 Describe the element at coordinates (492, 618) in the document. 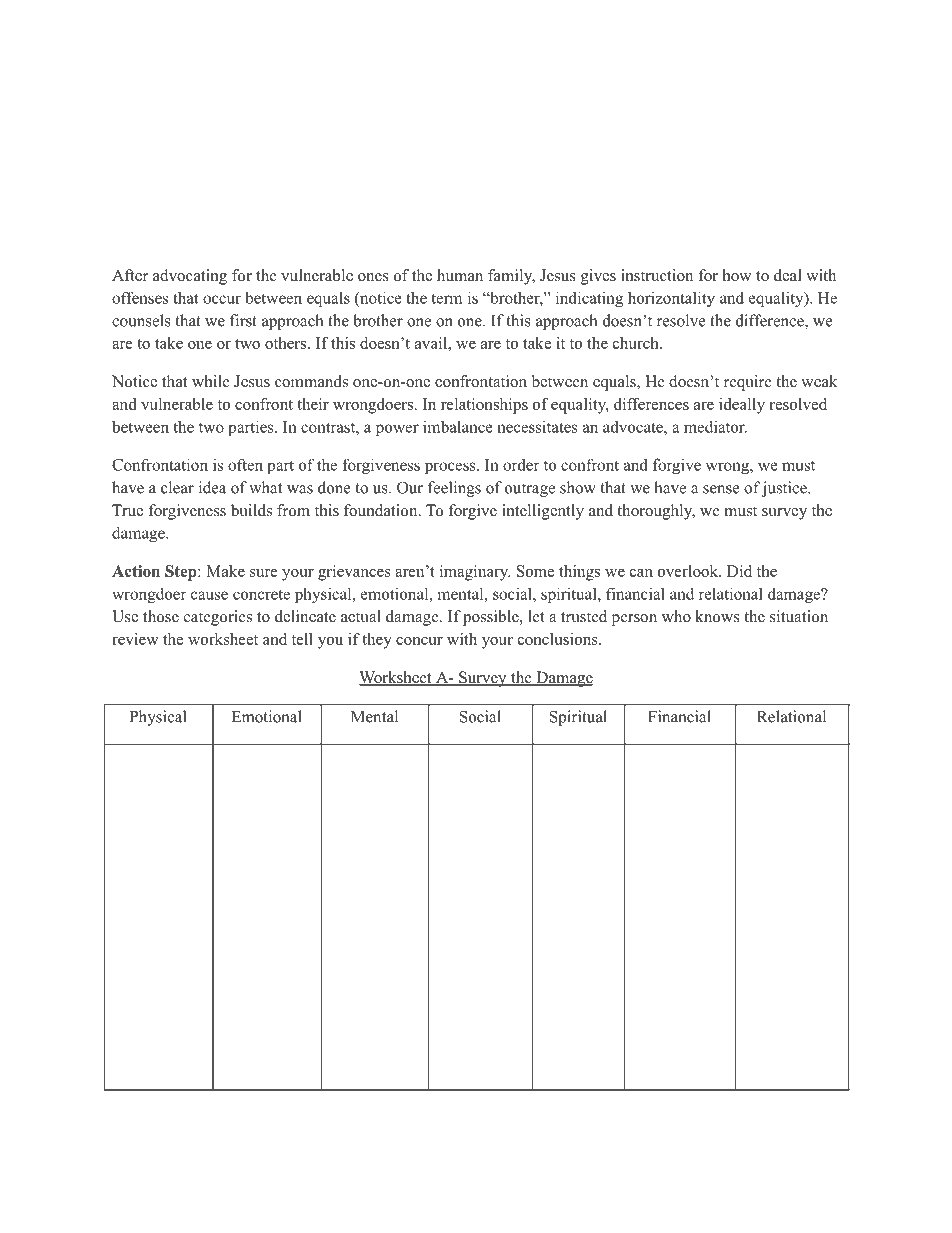

I see `possible` at that location.
